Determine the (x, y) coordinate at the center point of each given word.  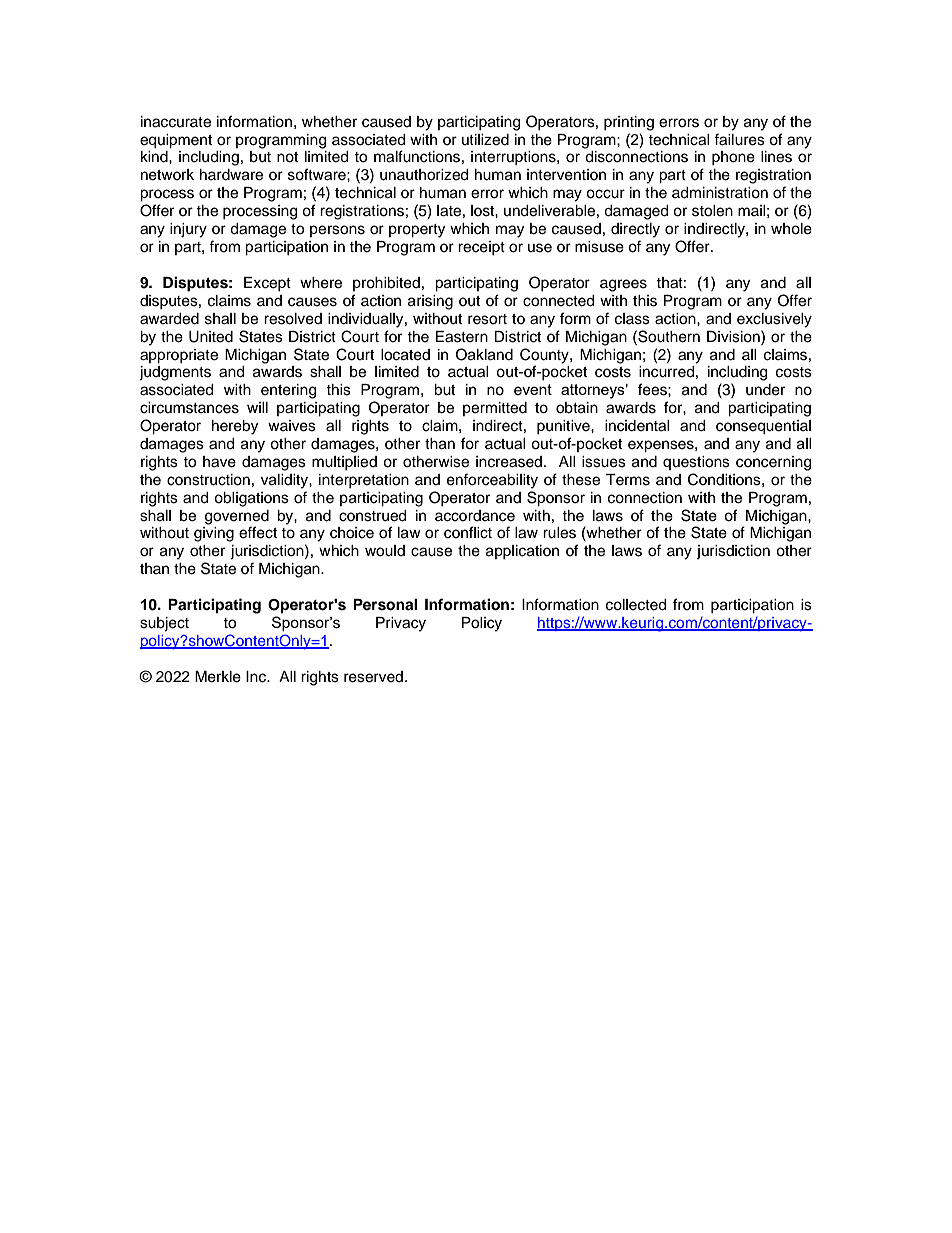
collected (636, 605)
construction (208, 480)
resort (487, 319)
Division (734, 336)
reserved (373, 677)
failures (739, 139)
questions (696, 463)
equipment (176, 141)
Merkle (218, 677)
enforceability (492, 481)
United (211, 337)
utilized (485, 140)
